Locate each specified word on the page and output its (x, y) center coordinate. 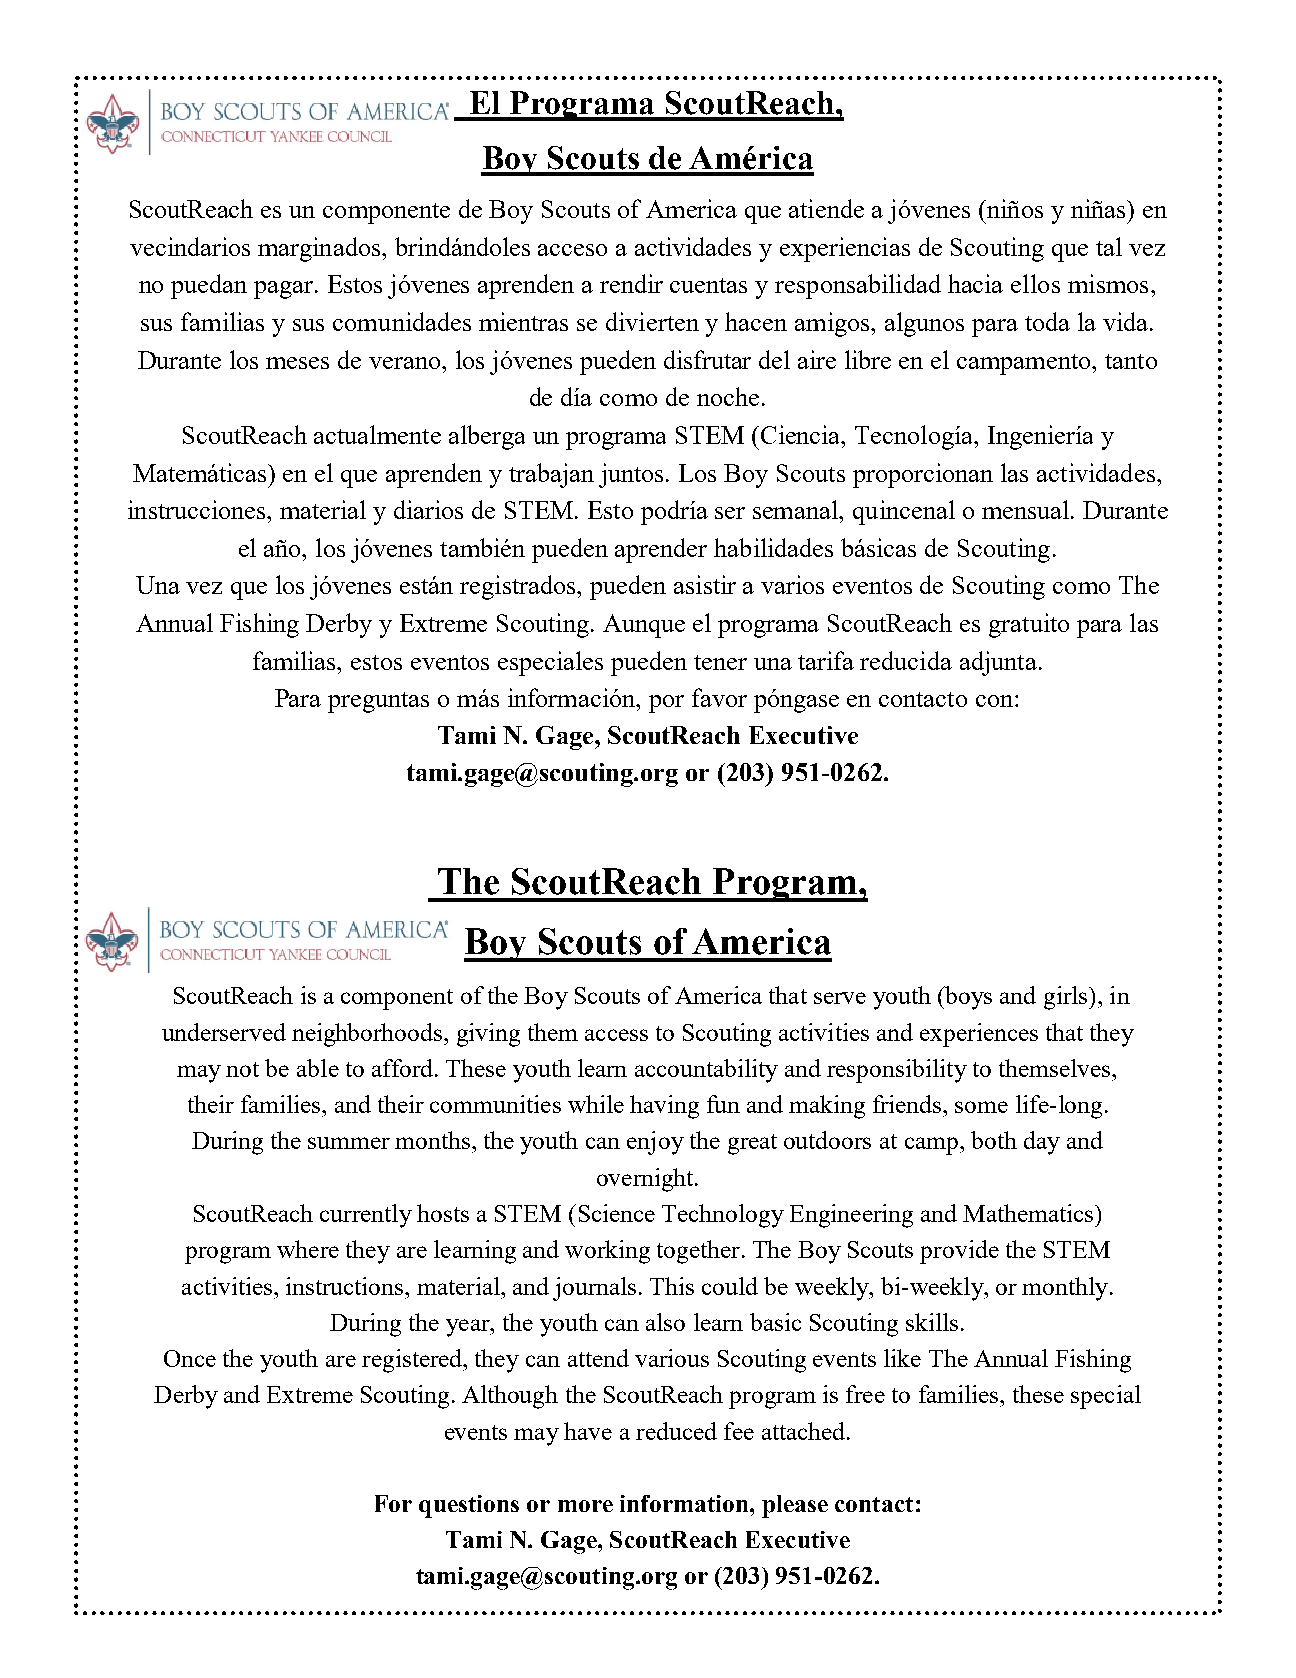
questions (469, 1506)
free (865, 1394)
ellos (1035, 283)
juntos (633, 475)
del (774, 359)
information (685, 1503)
